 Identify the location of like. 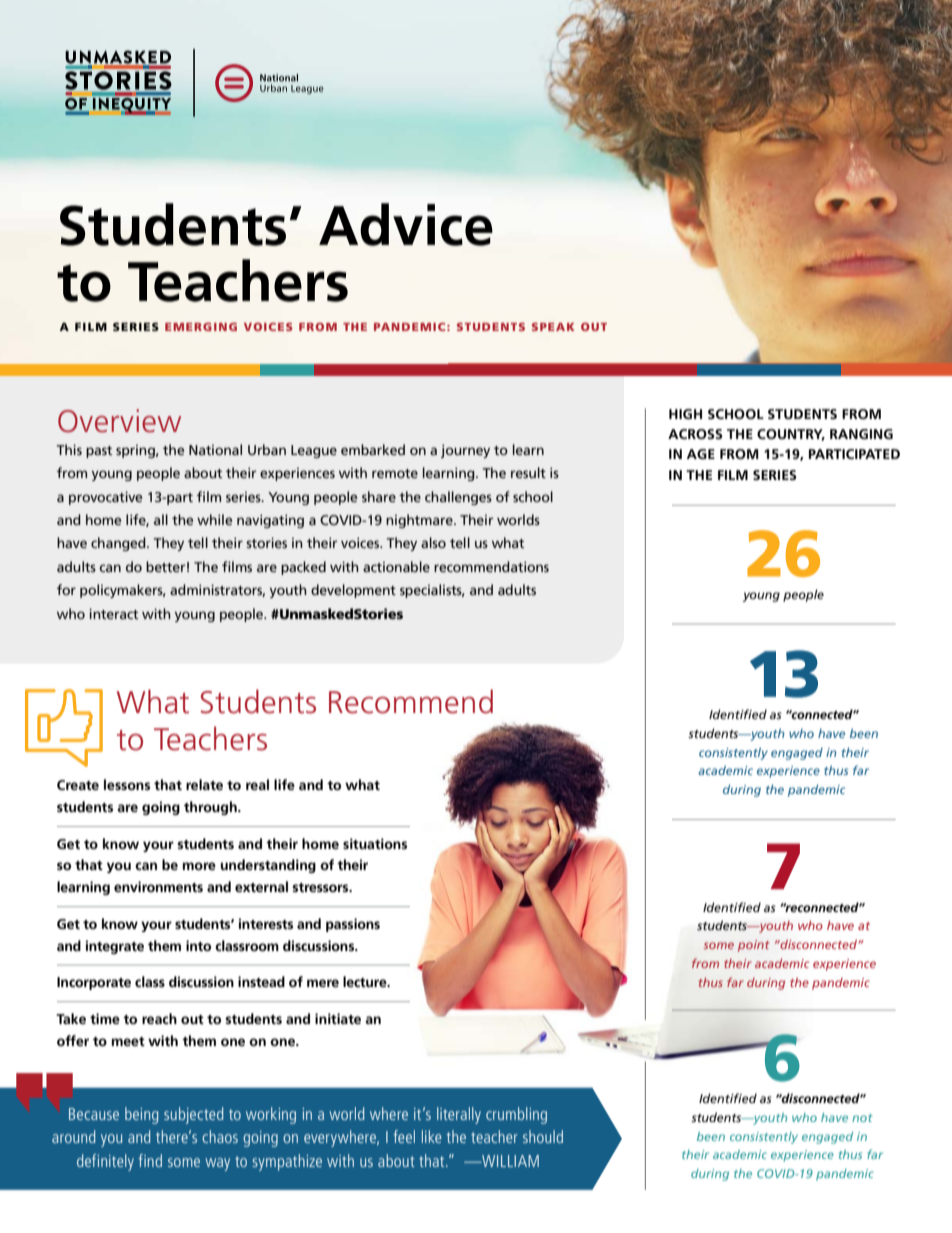
(432, 1136).
